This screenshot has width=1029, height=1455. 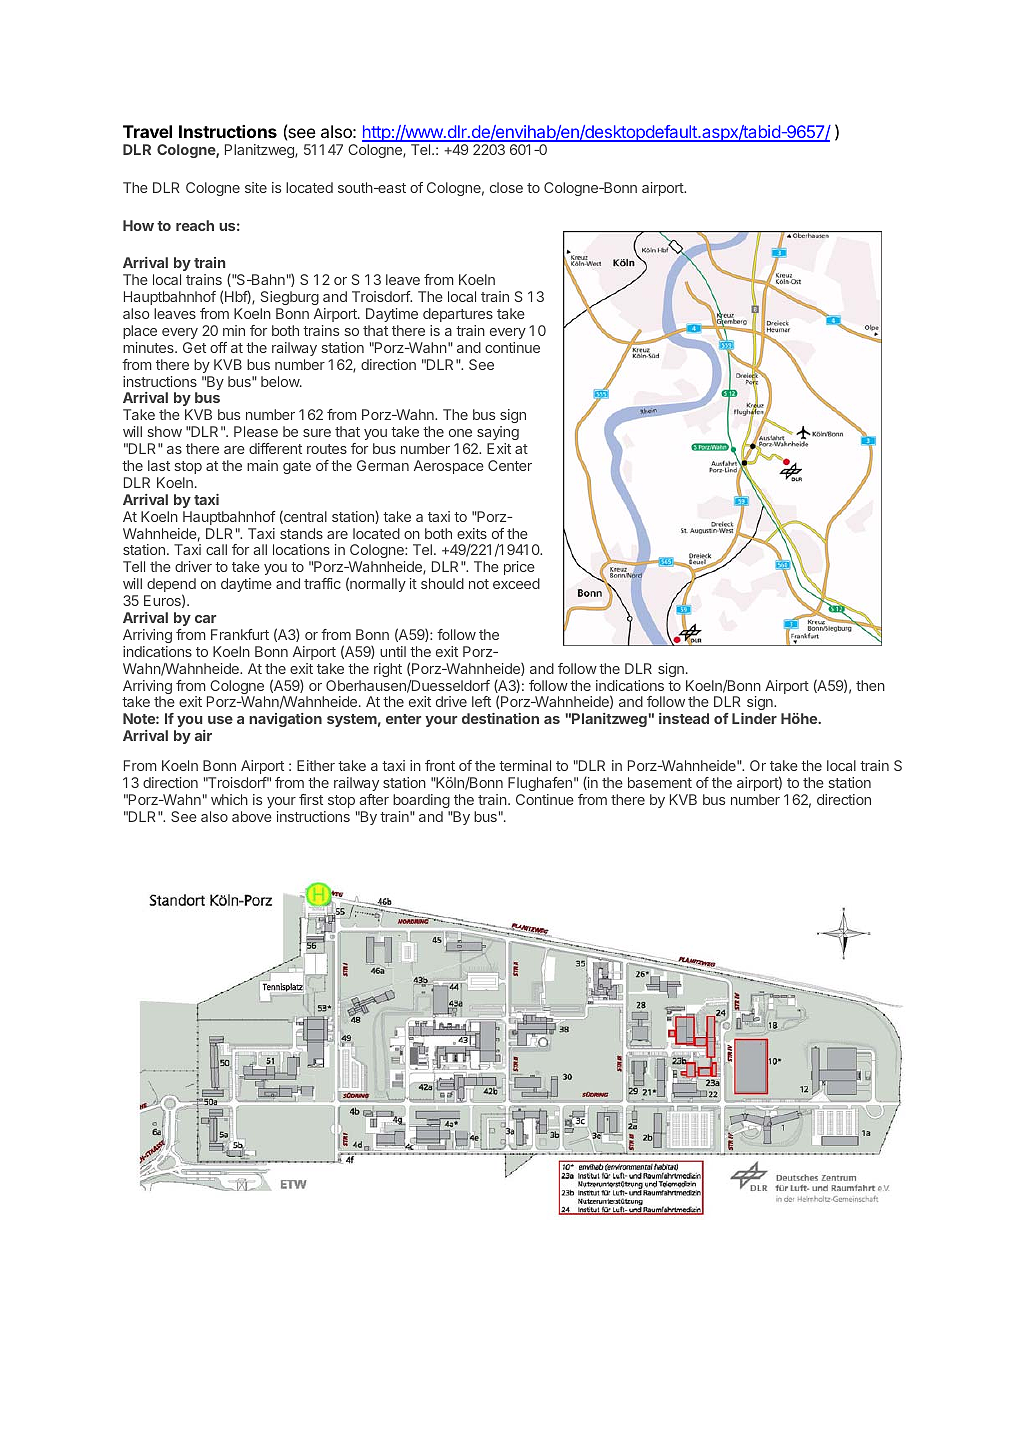 I want to click on departures, so click(x=458, y=315).
